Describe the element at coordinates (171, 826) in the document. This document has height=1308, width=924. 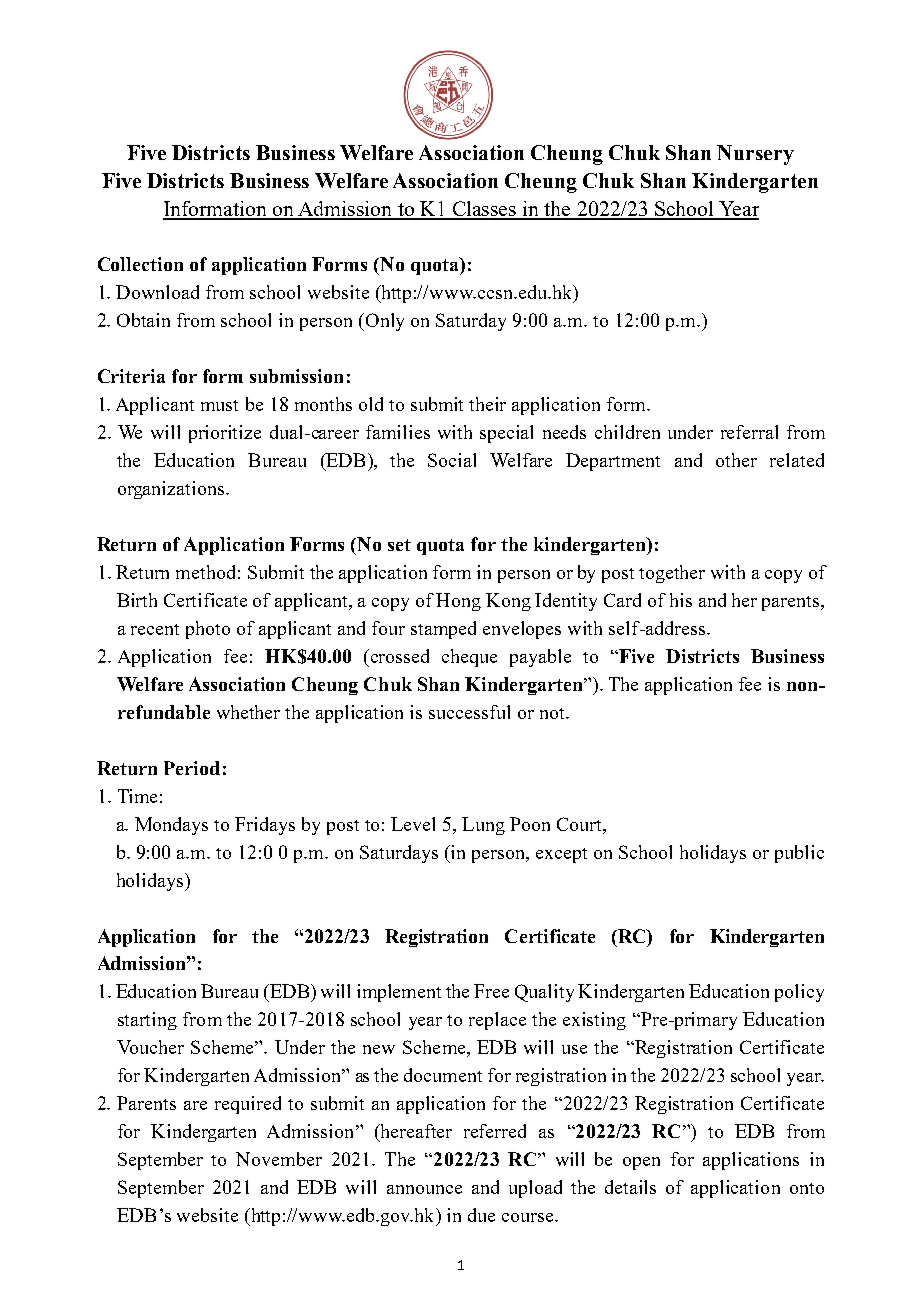
I see `Mondays` at that location.
